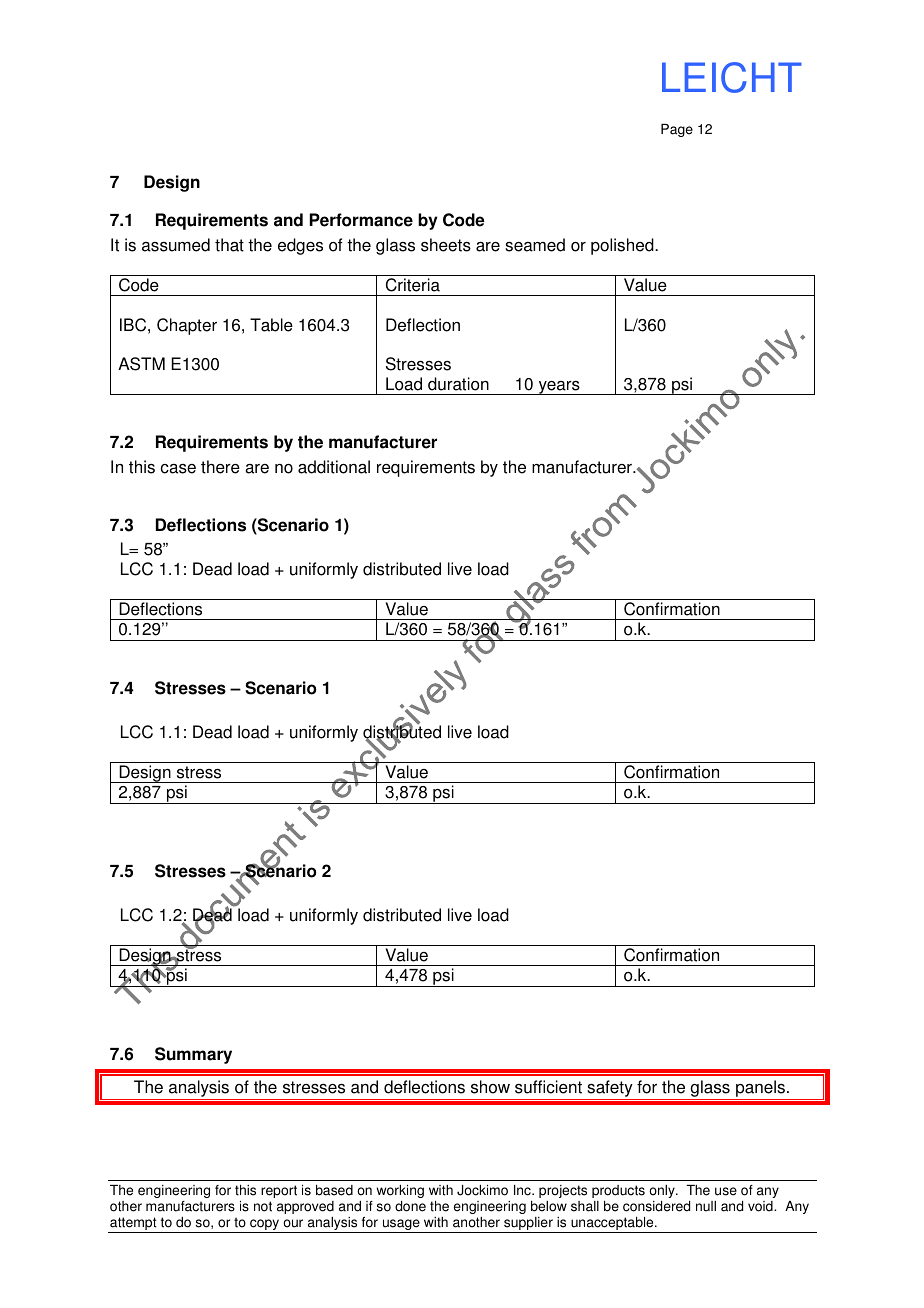 Image resolution: width=924 pixels, height=1308 pixels. I want to click on Page, so click(677, 130).
